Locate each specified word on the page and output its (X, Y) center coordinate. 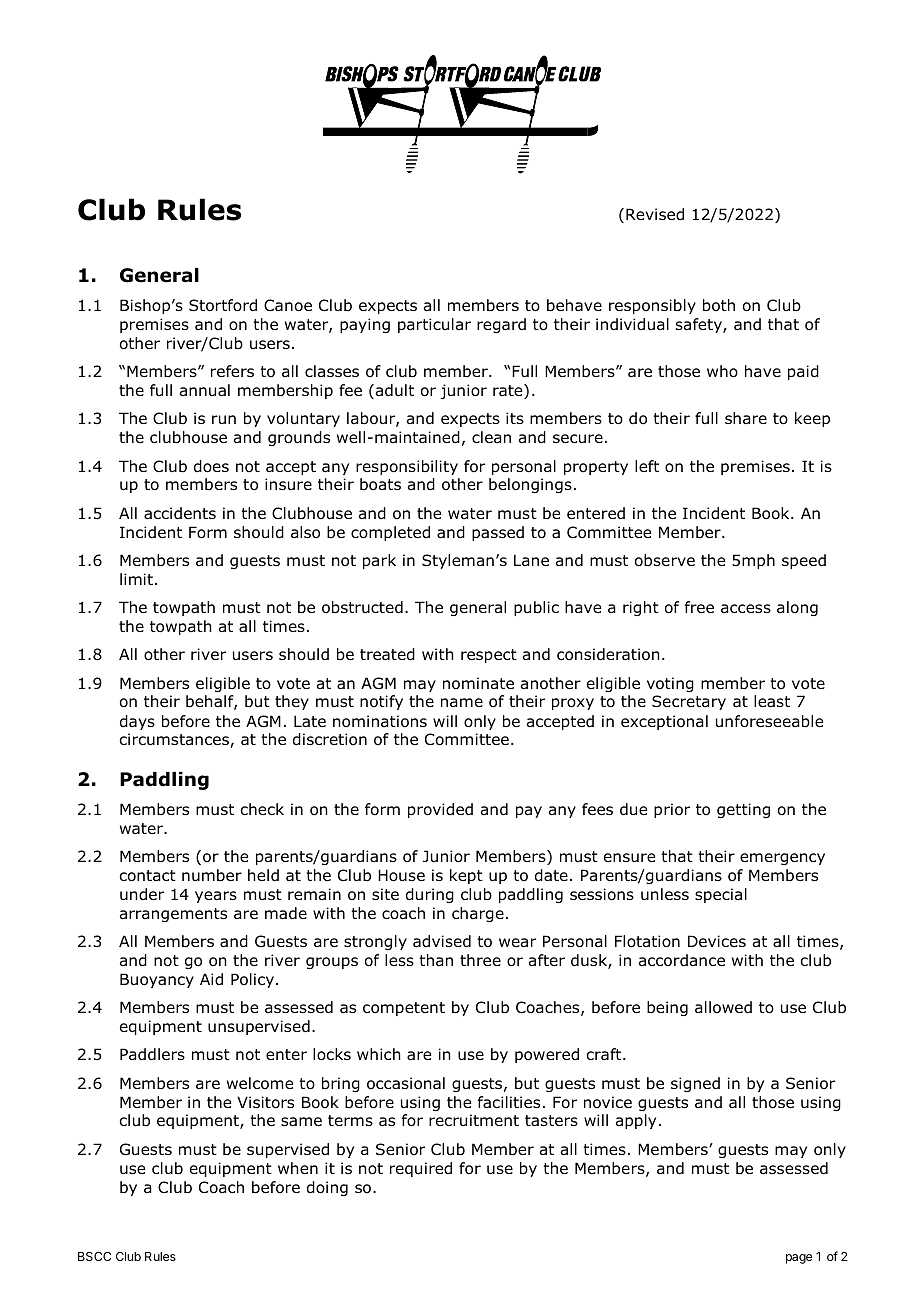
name (462, 702)
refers (232, 371)
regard (501, 325)
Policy (254, 980)
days (137, 722)
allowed (723, 1007)
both (719, 305)
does (211, 466)
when (298, 1168)
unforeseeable (769, 721)
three (480, 960)
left (647, 466)
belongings (530, 485)
